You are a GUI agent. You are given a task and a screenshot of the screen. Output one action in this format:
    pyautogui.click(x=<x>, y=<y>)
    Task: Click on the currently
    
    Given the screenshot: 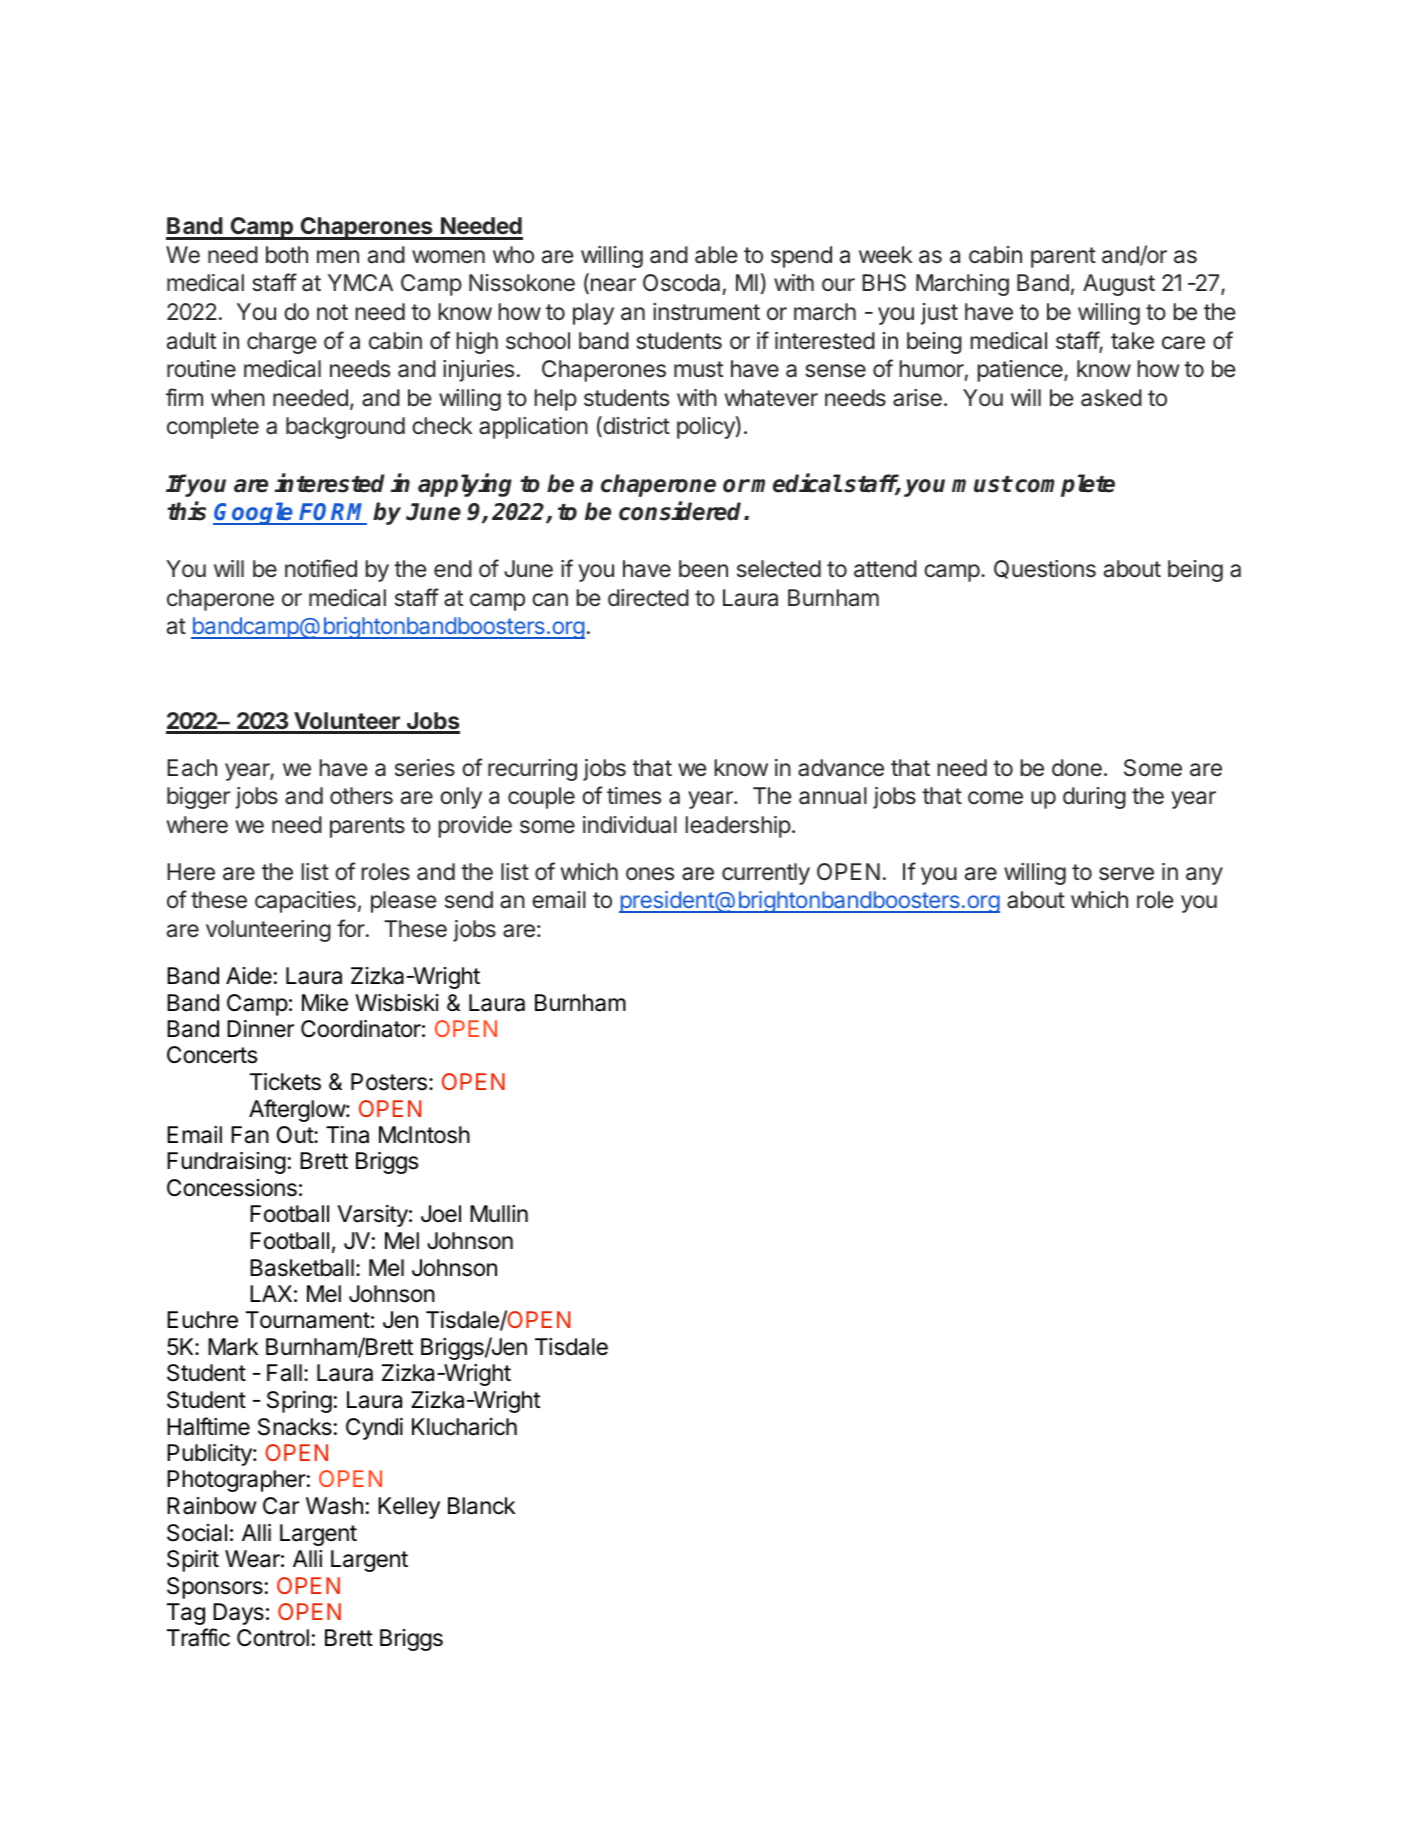 What is the action you would take?
    pyautogui.click(x=766, y=874)
